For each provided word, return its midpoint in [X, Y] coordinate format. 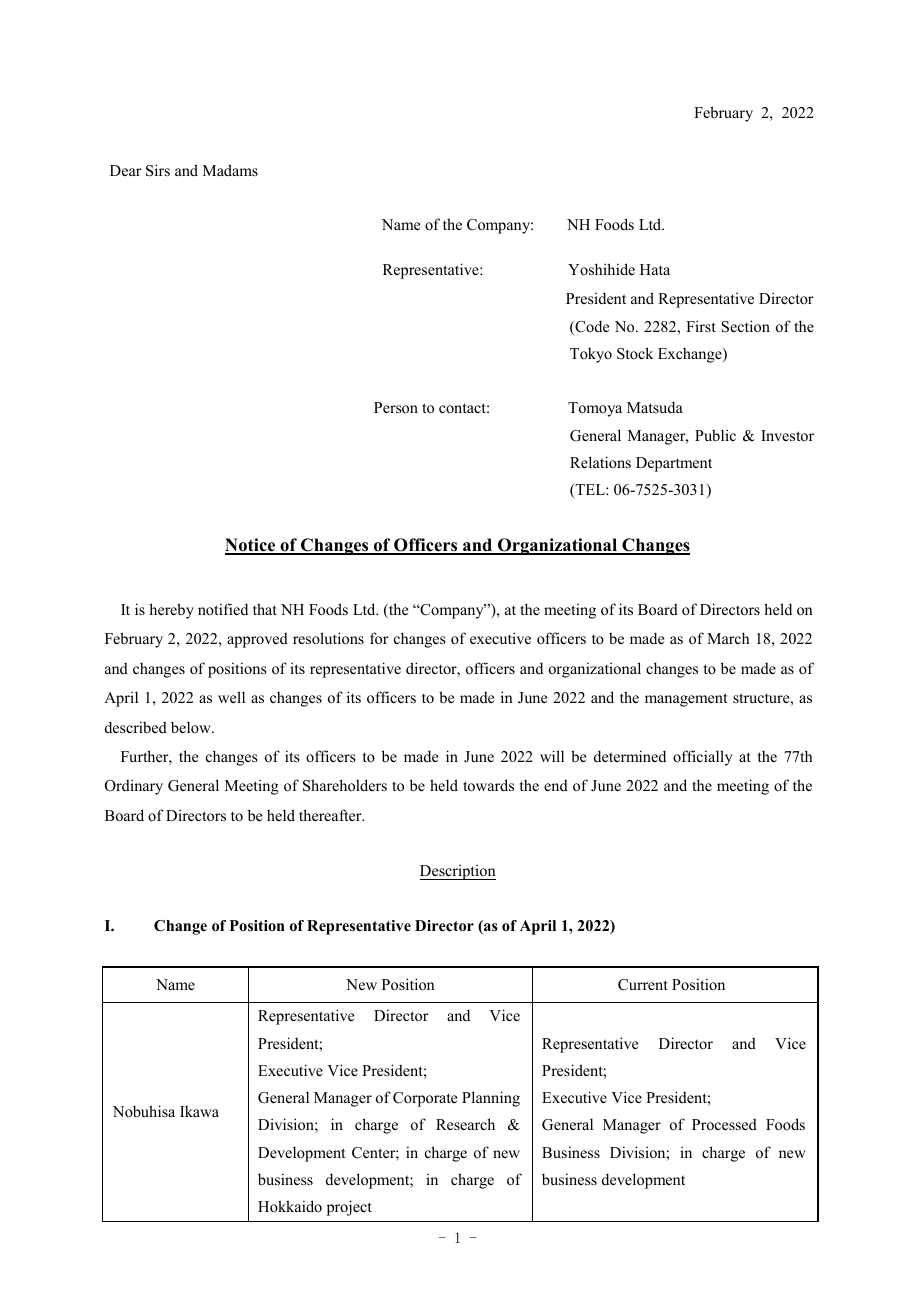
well [231, 697]
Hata [655, 269]
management [686, 700]
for [379, 638]
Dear [126, 170]
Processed [724, 1124]
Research [465, 1124]
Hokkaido [290, 1206]
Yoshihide [601, 269]
